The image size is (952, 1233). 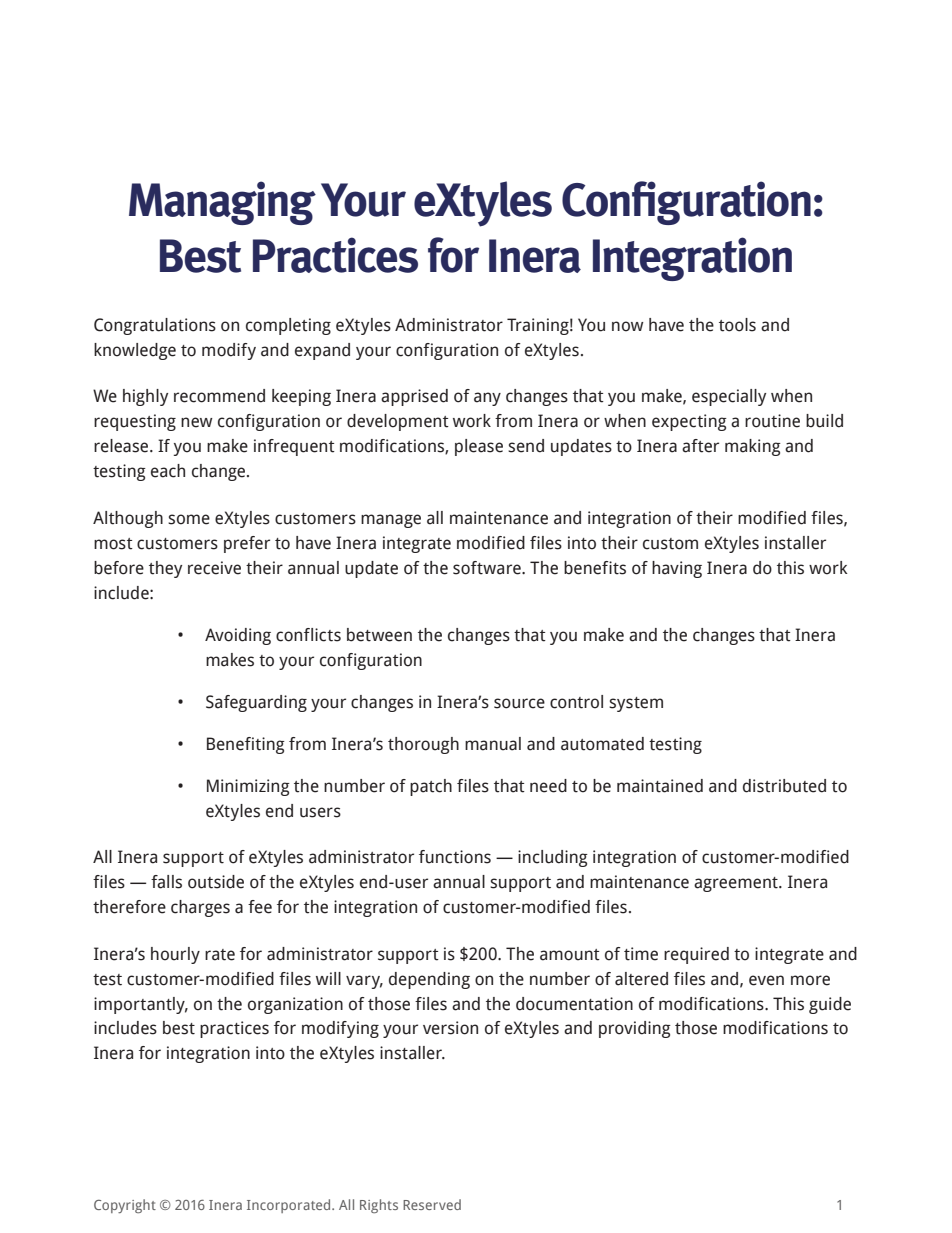 What do you see at coordinates (125, 1206) in the document?
I see `Copyright` at bounding box center [125, 1206].
